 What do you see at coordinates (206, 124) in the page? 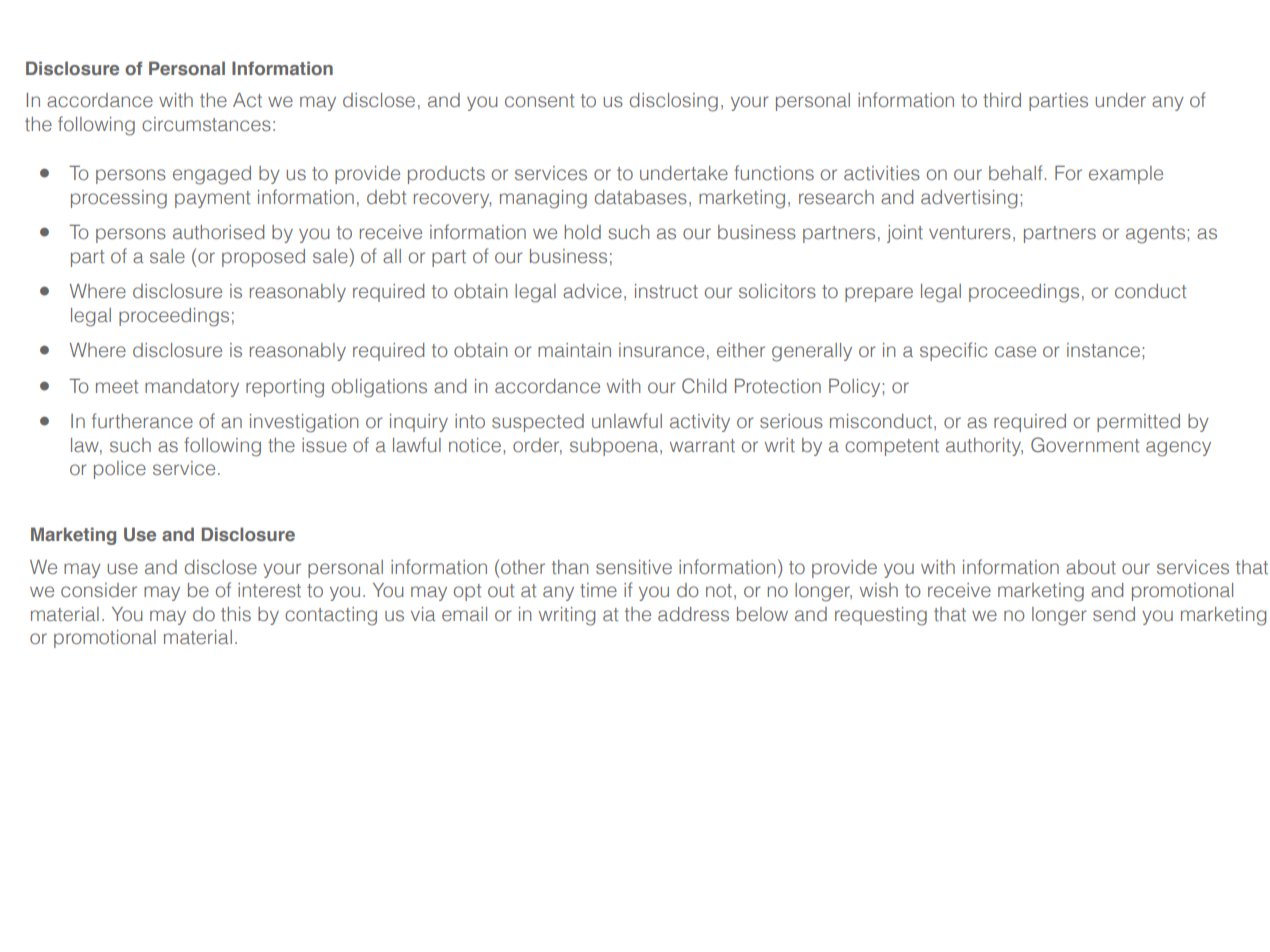
I see `circumstances` at bounding box center [206, 124].
